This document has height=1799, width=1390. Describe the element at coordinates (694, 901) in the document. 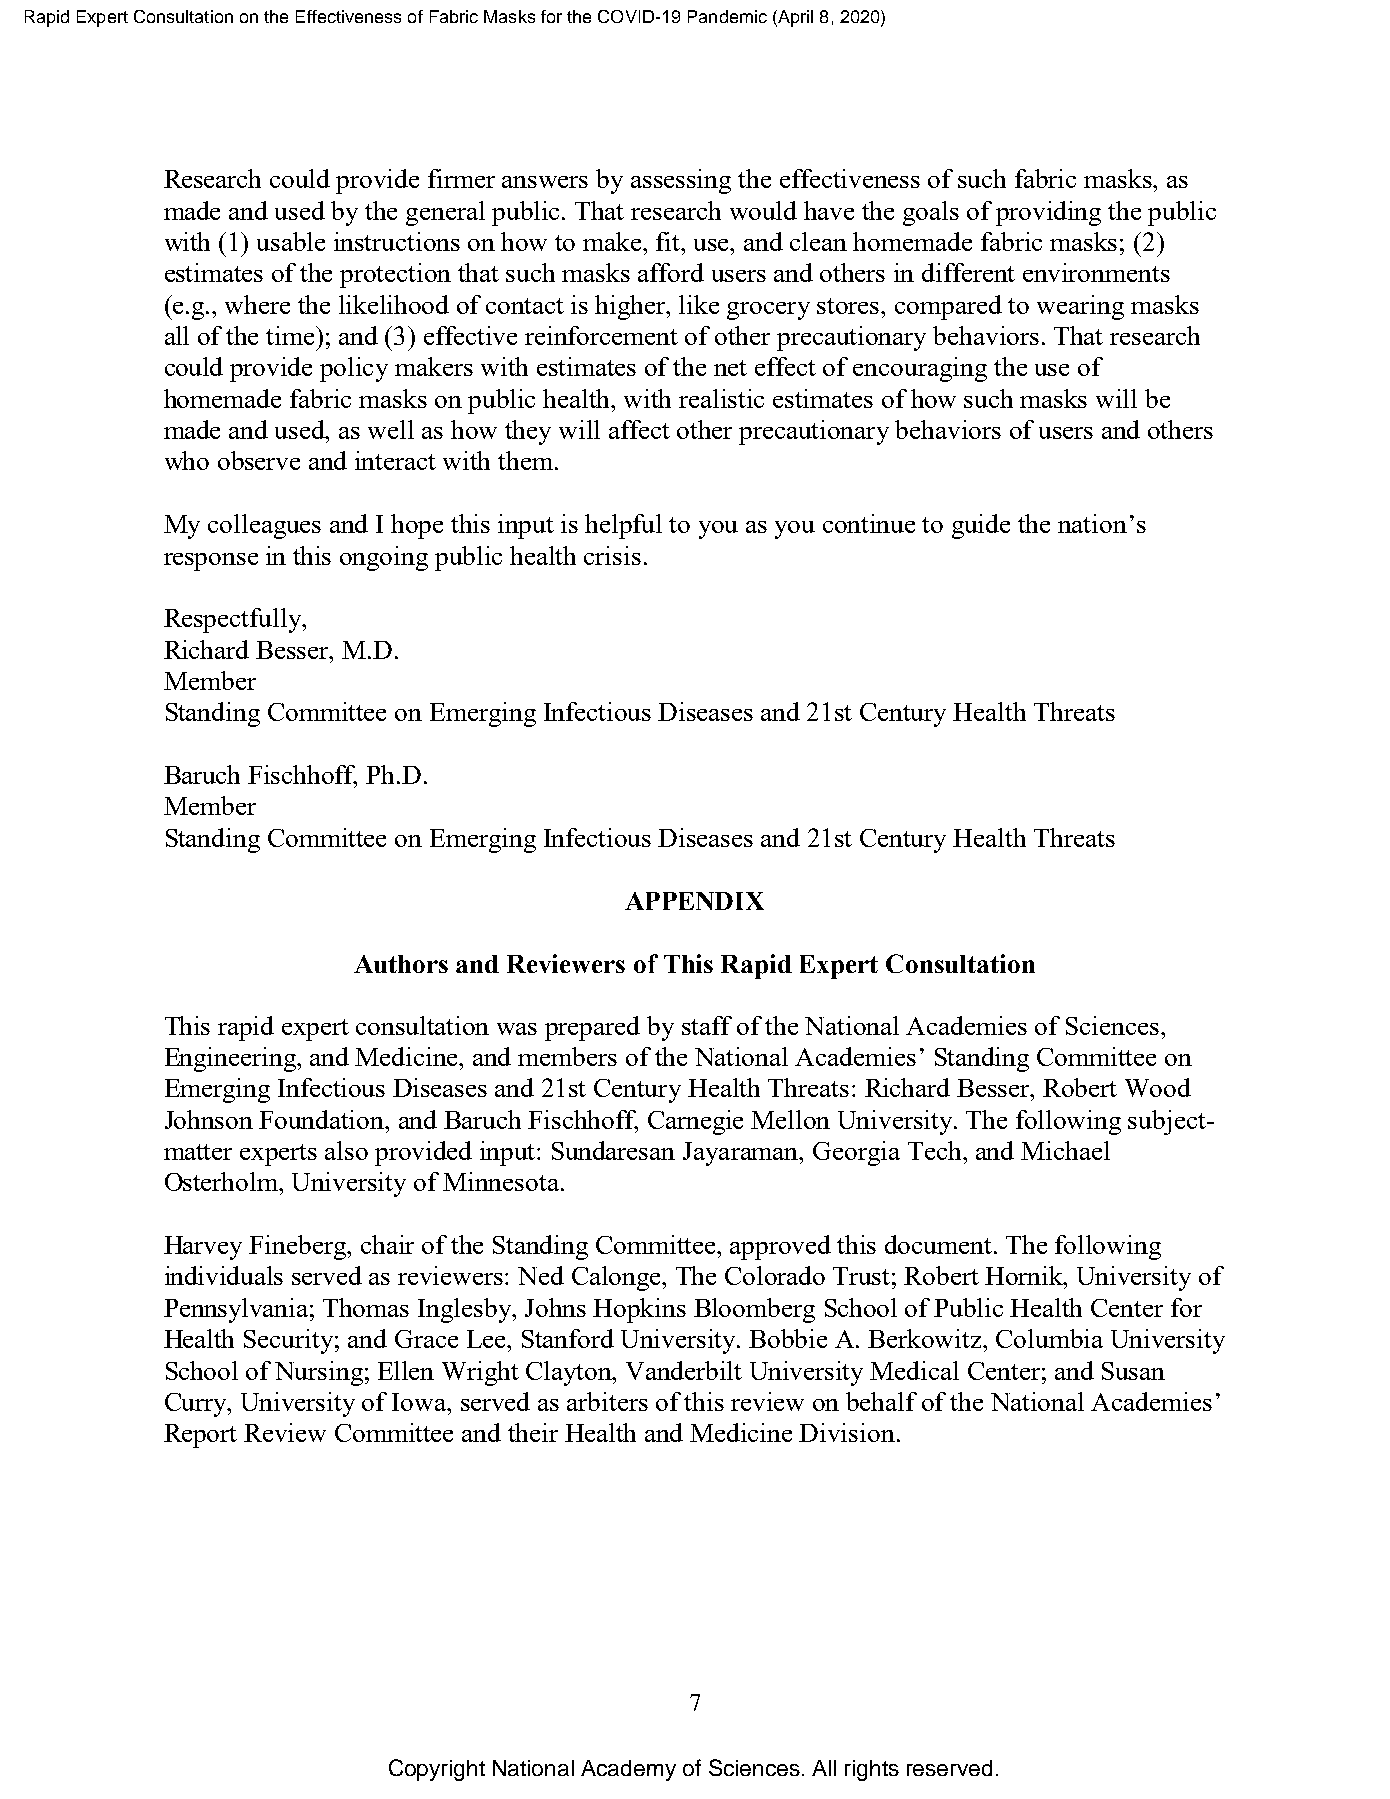

I see `APPENDIX` at that location.
